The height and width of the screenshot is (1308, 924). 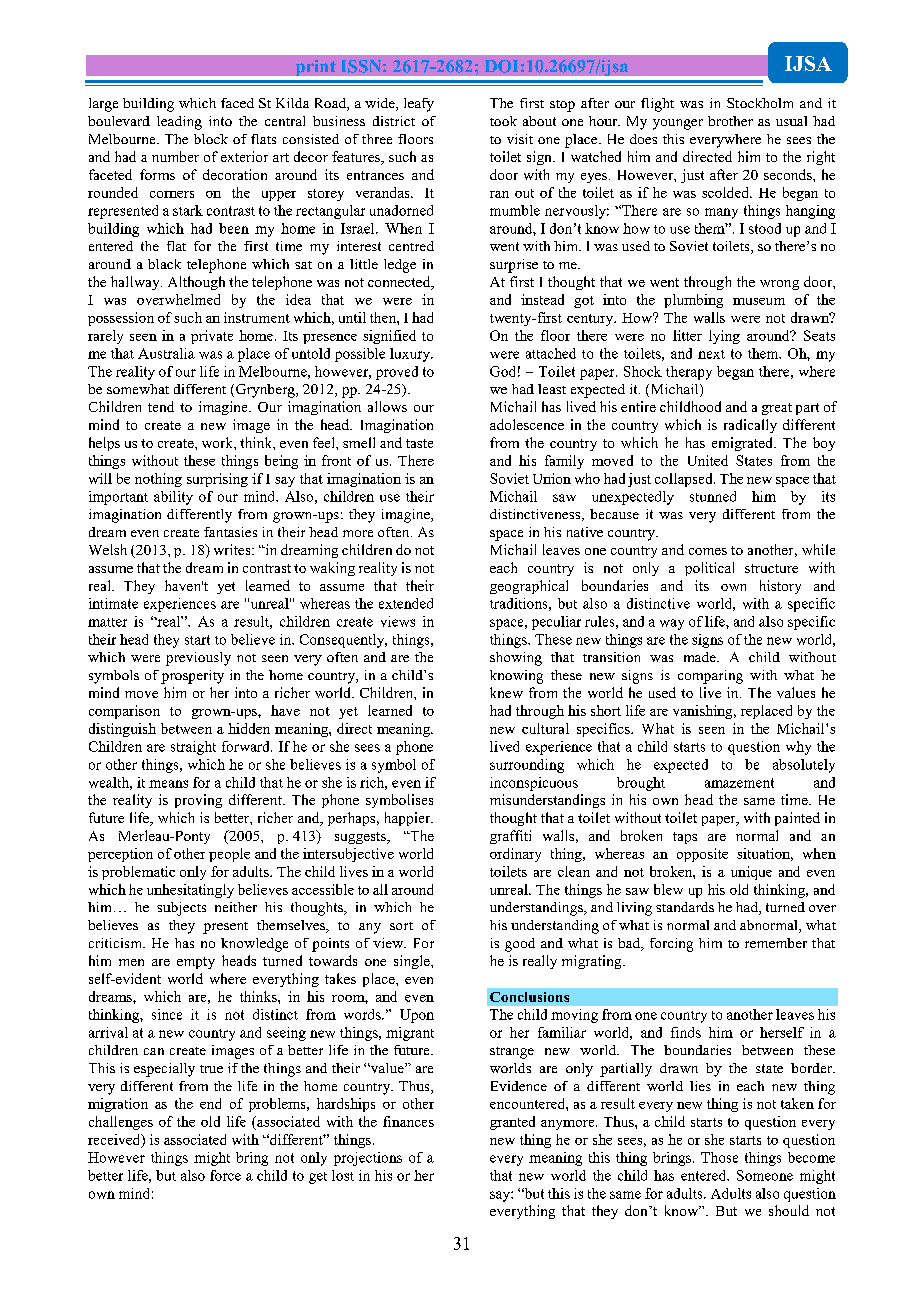 I want to click on force, so click(x=225, y=1175).
